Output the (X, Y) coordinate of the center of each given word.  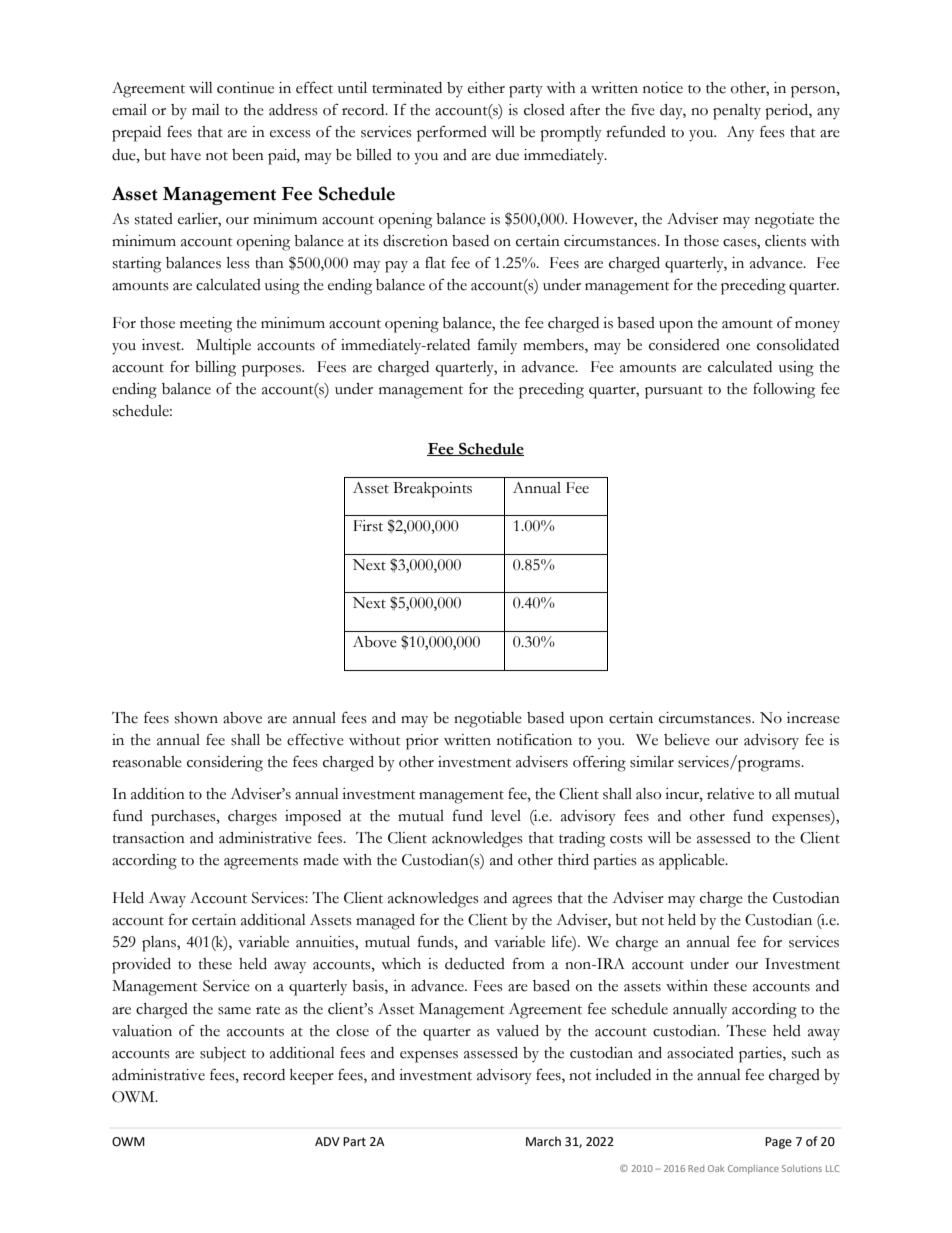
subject (223, 1054)
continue (245, 88)
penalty (737, 112)
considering (225, 764)
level (506, 816)
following (784, 390)
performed (452, 133)
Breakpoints (432, 490)
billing (215, 369)
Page (778, 1143)
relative (730, 794)
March (543, 1141)
